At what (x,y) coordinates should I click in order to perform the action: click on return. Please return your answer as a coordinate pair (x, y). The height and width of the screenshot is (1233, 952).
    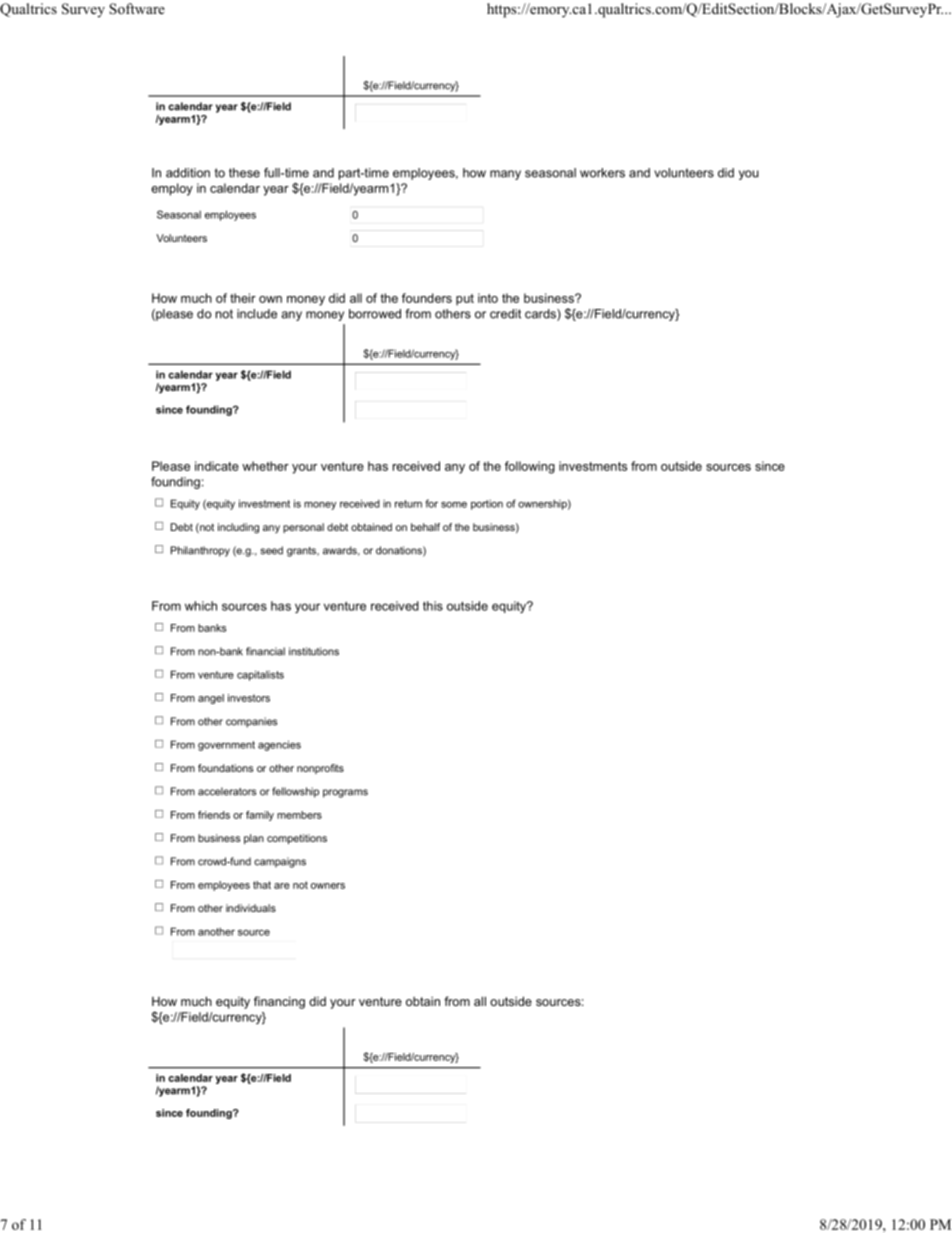
    Looking at the image, I should click on (408, 504).
